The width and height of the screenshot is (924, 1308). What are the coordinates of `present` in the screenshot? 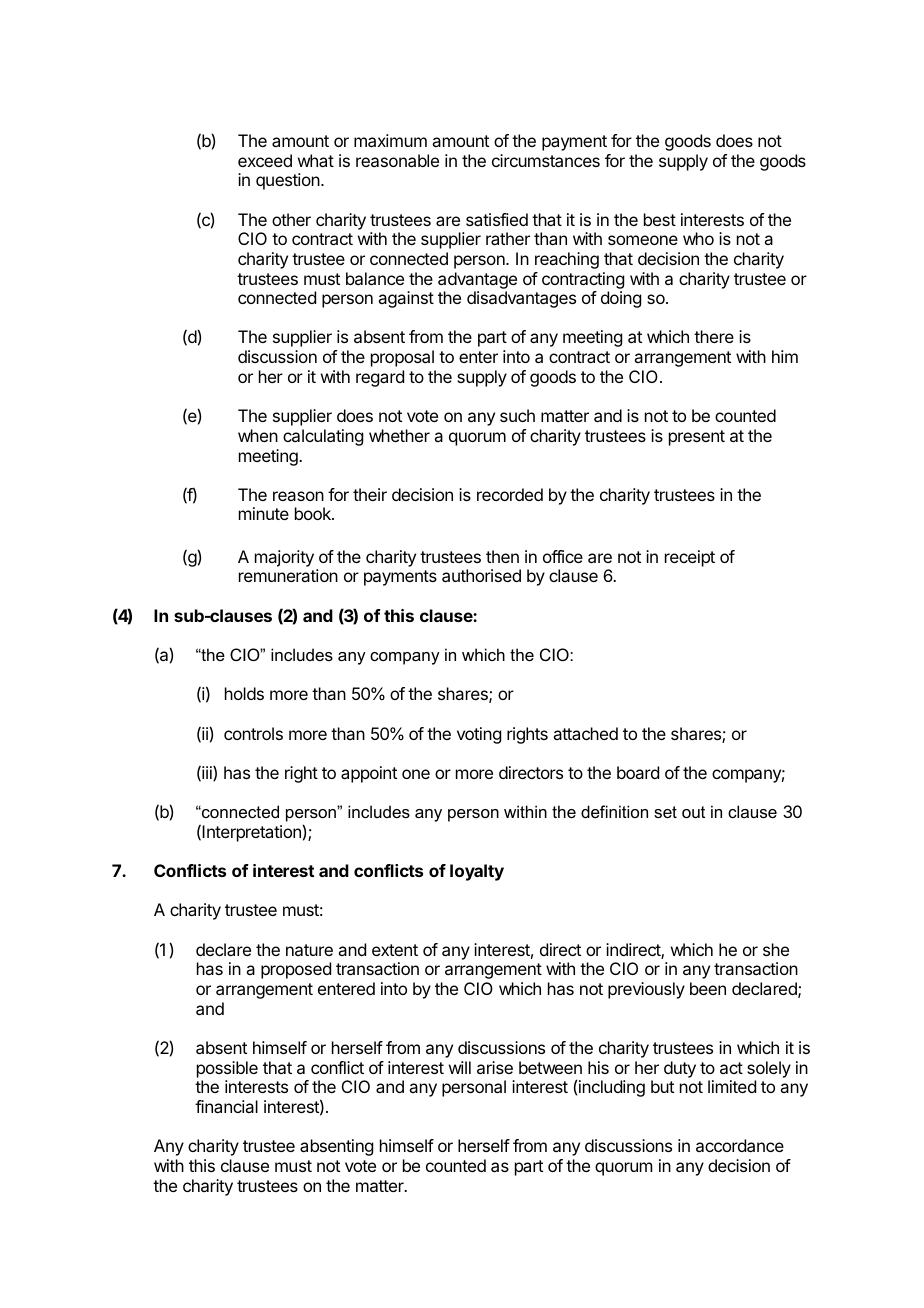 It's located at (697, 438).
